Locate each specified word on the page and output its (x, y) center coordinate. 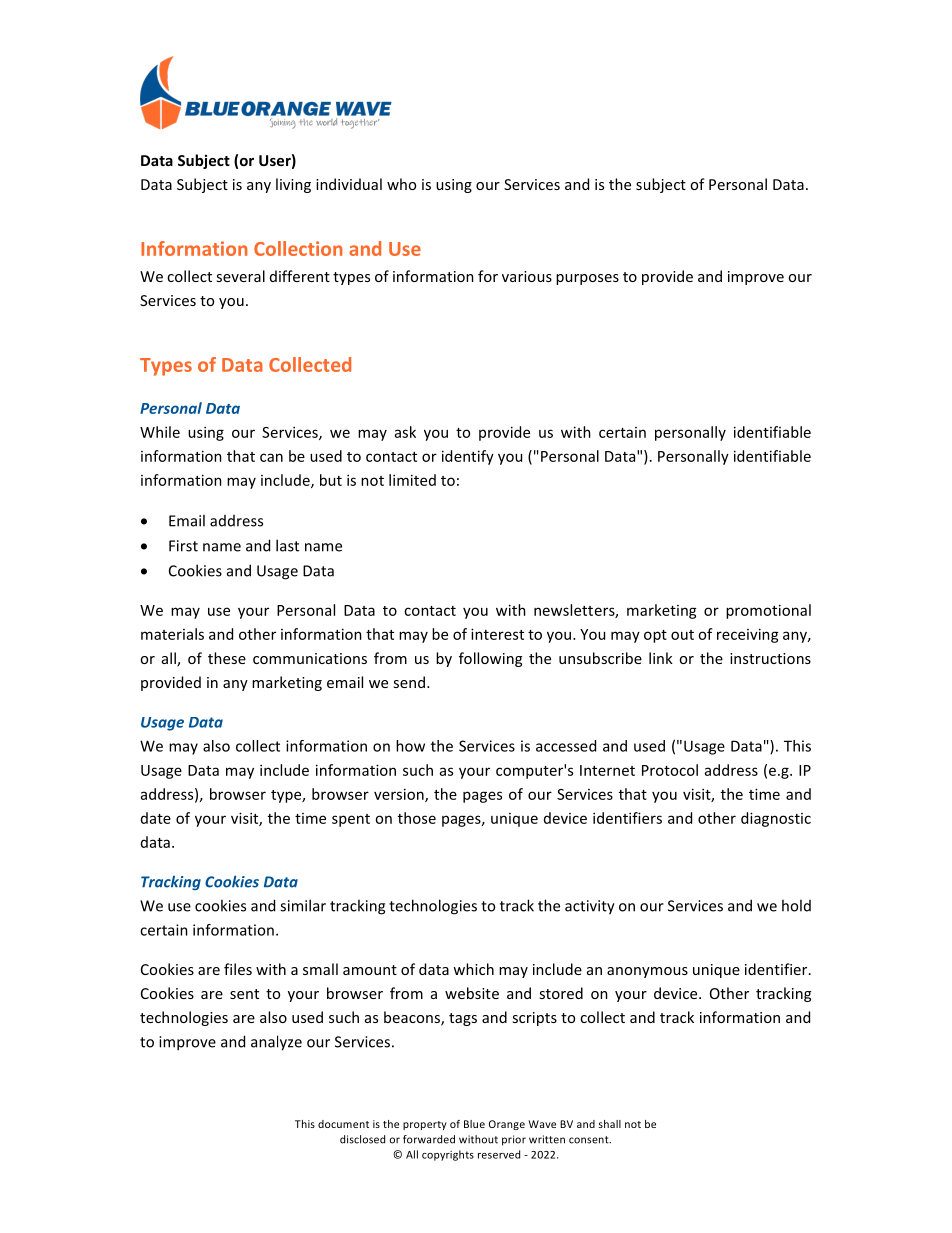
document (343, 1124)
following (490, 659)
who (401, 184)
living (293, 185)
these (227, 658)
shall (610, 1124)
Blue (474, 1124)
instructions (770, 658)
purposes (587, 279)
